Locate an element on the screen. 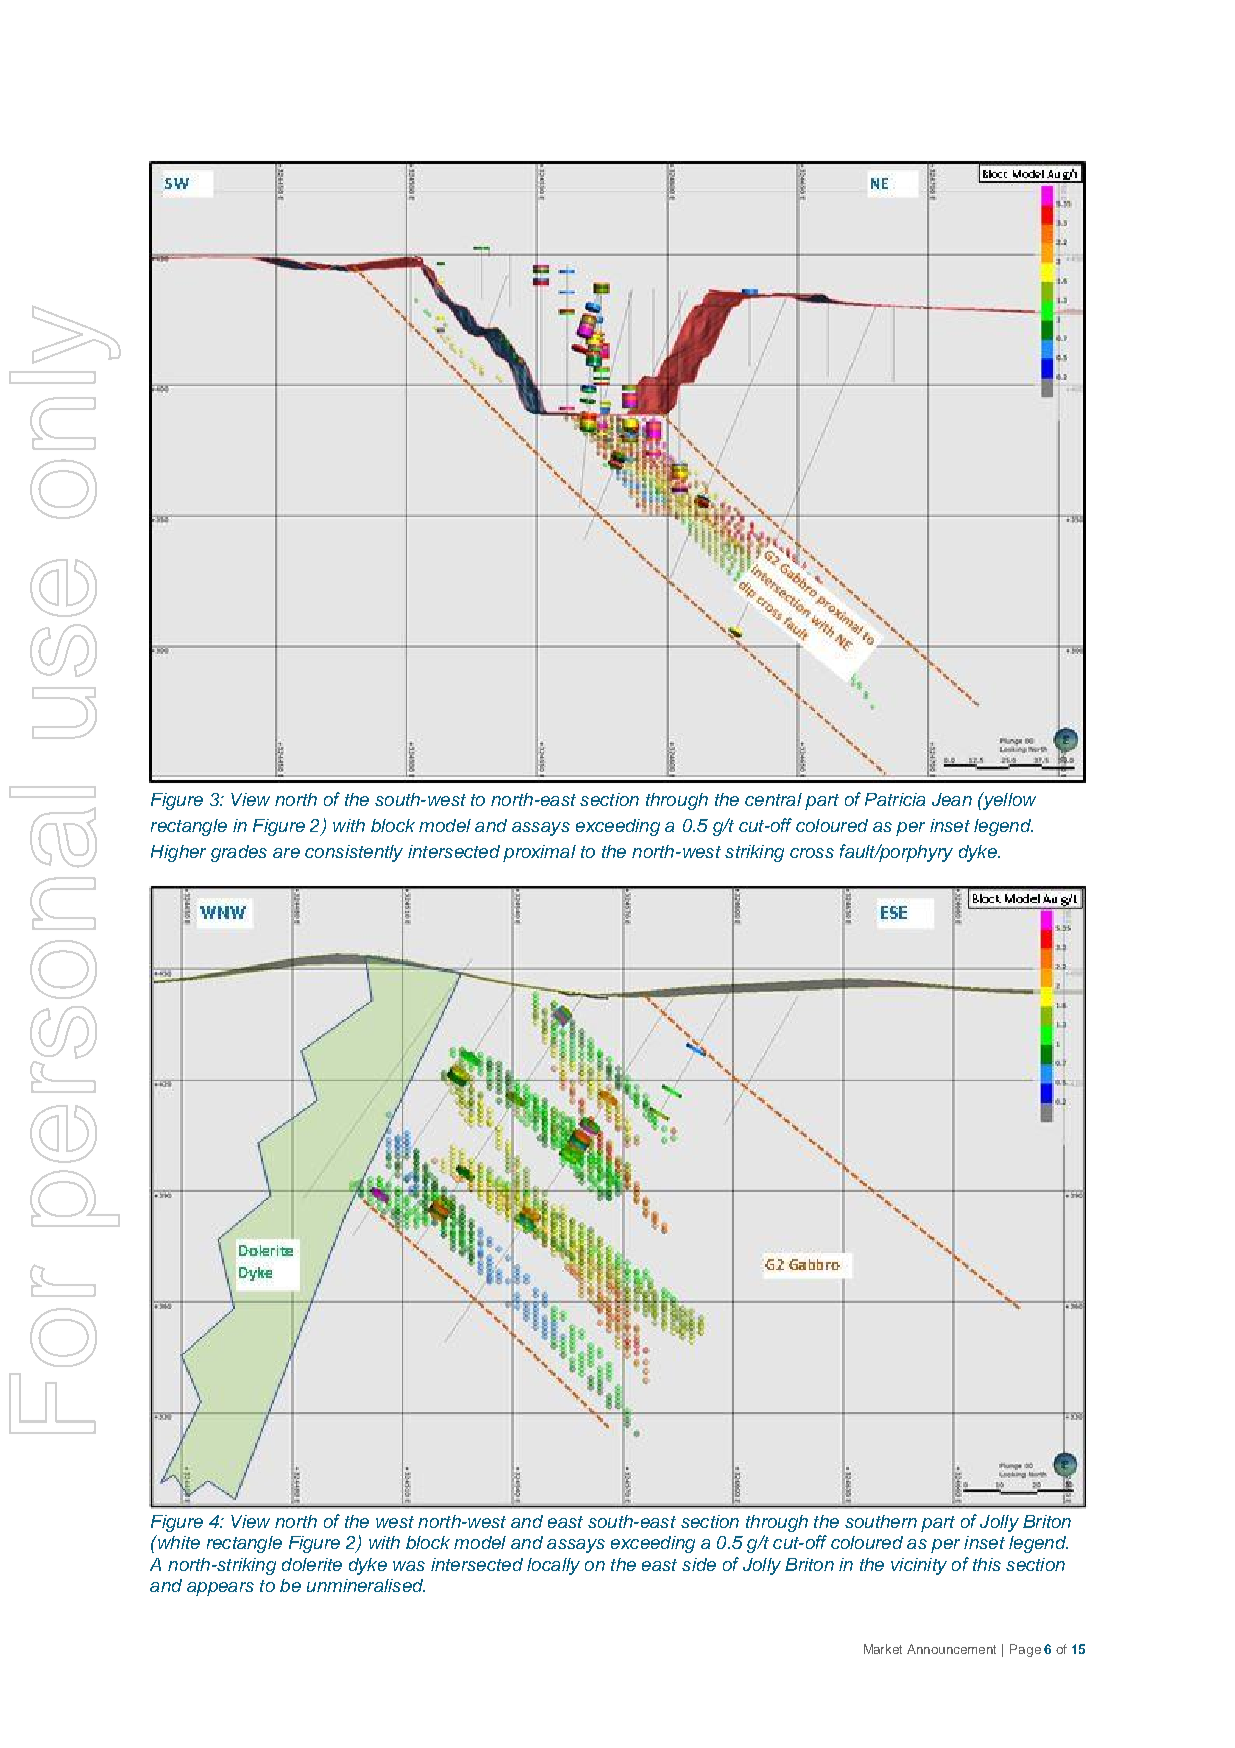 The width and height of the screenshot is (1235, 1748). locally is located at coordinates (553, 1566).
